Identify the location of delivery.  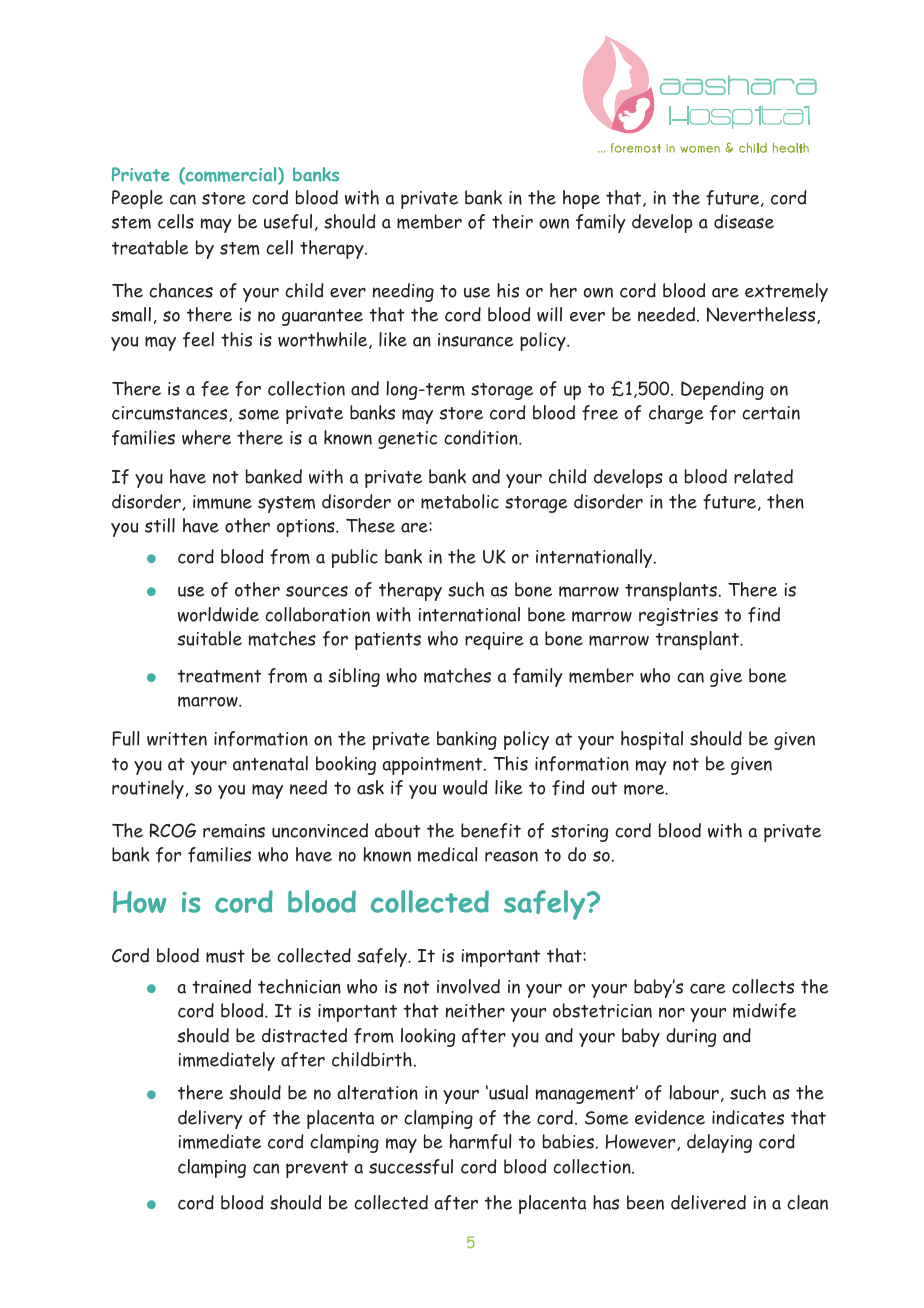
(210, 1119).
